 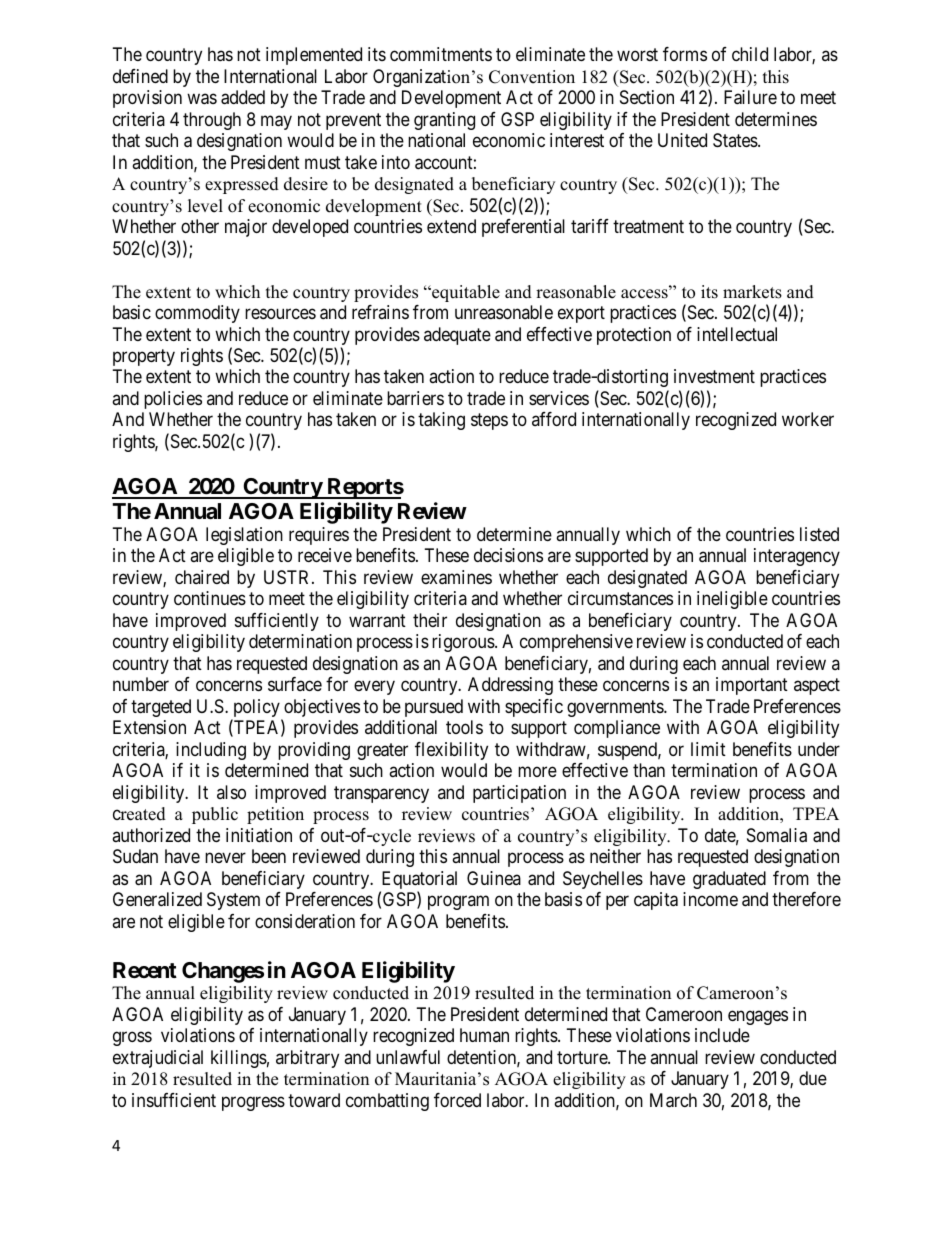 What do you see at coordinates (797, 557) in the screenshot?
I see `interagency` at bounding box center [797, 557].
